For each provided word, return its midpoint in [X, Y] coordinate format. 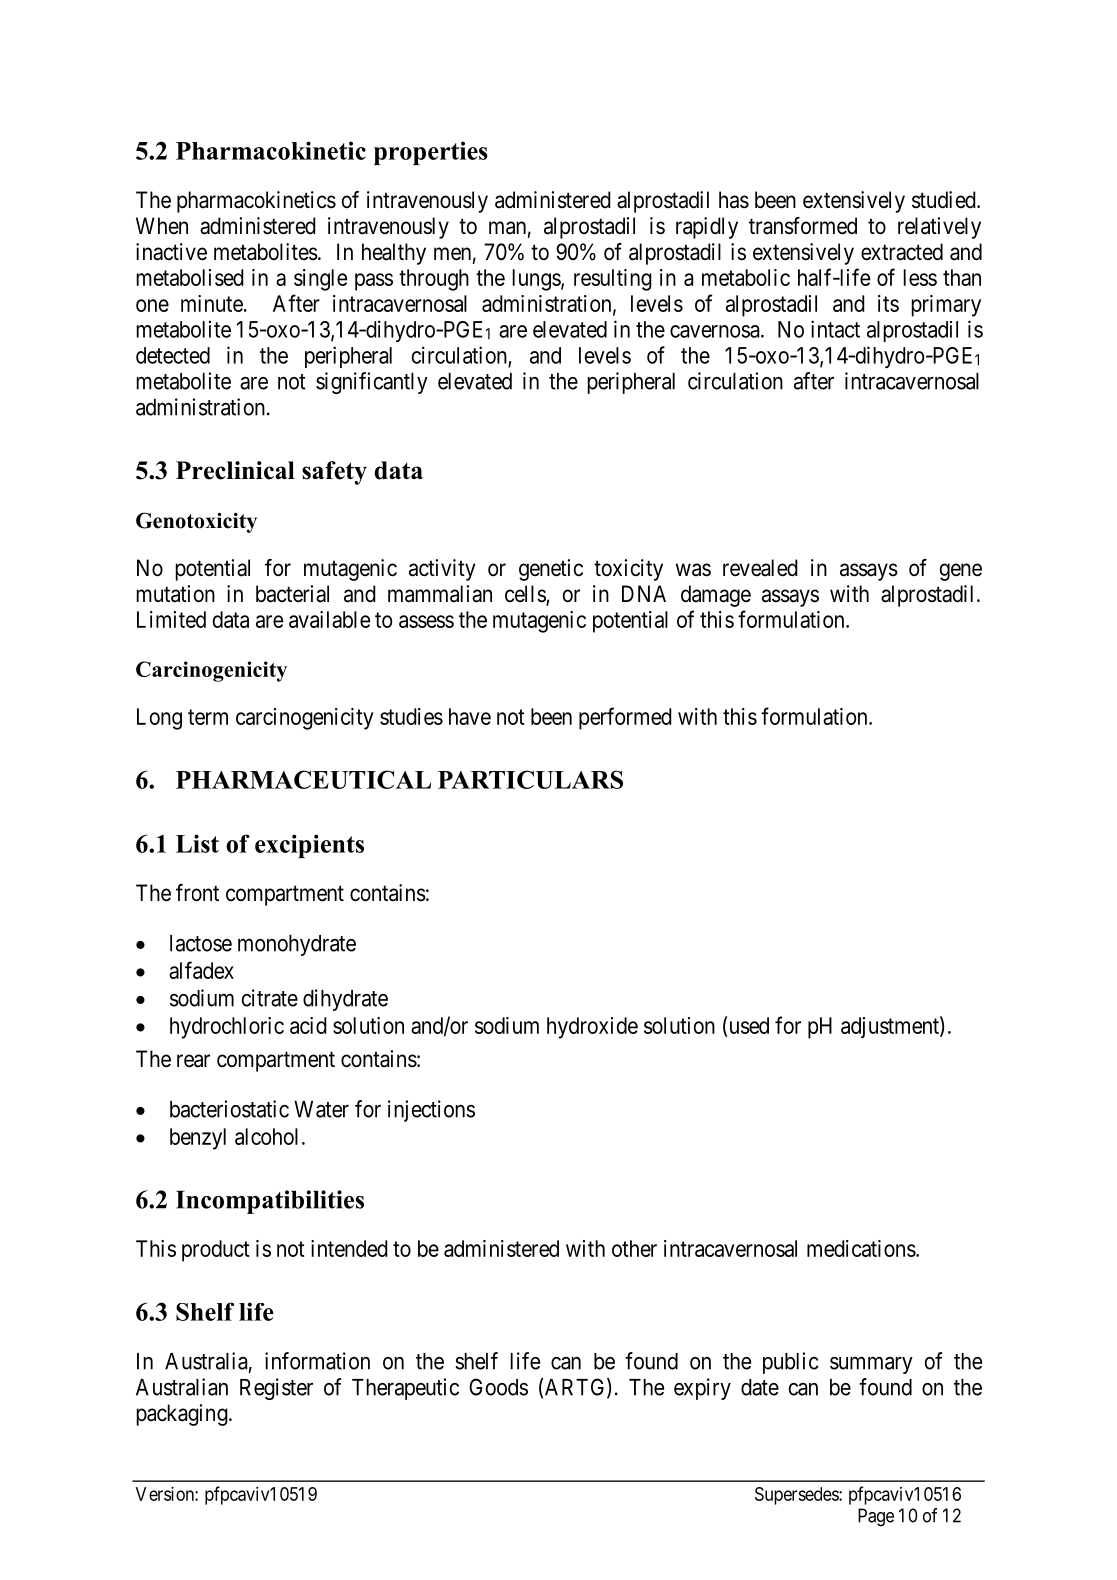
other [634, 1248]
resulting [613, 280]
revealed [760, 568]
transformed [803, 226]
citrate [270, 998]
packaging [182, 1415]
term [208, 717]
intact [835, 329]
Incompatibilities [270, 1202]
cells [526, 595]
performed [625, 718]
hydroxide [592, 1028]
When [162, 225]
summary [871, 1365]
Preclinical [235, 470]
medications [861, 1248]
